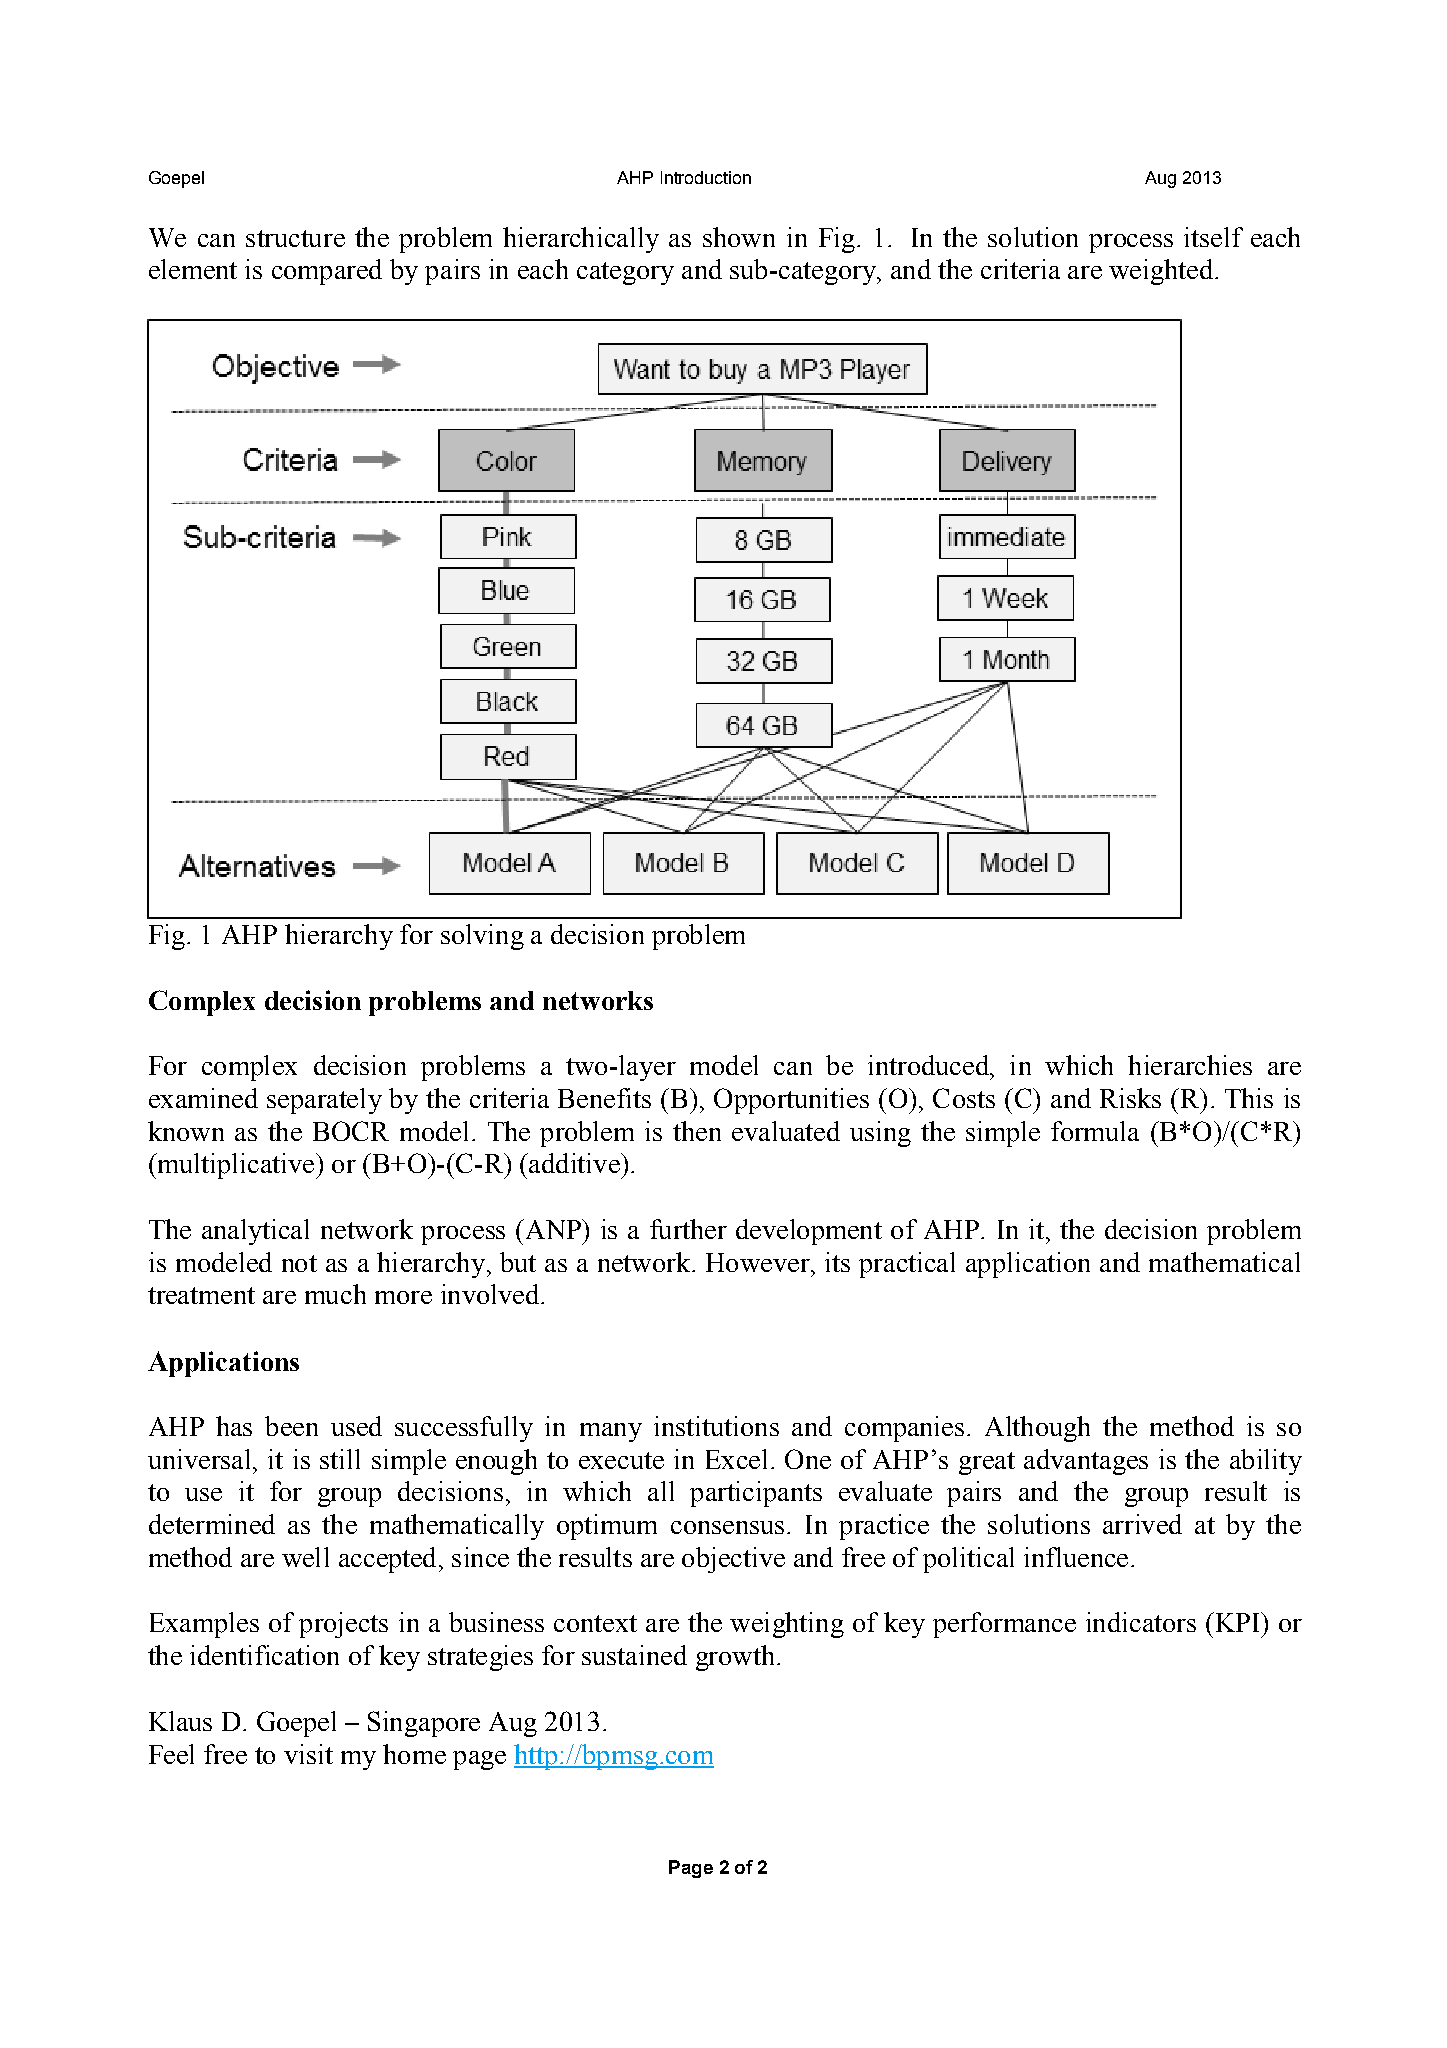 Image resolution: width=1447 pixels, height=2048 pixels. I want to click on shown, so click(739, 237).
